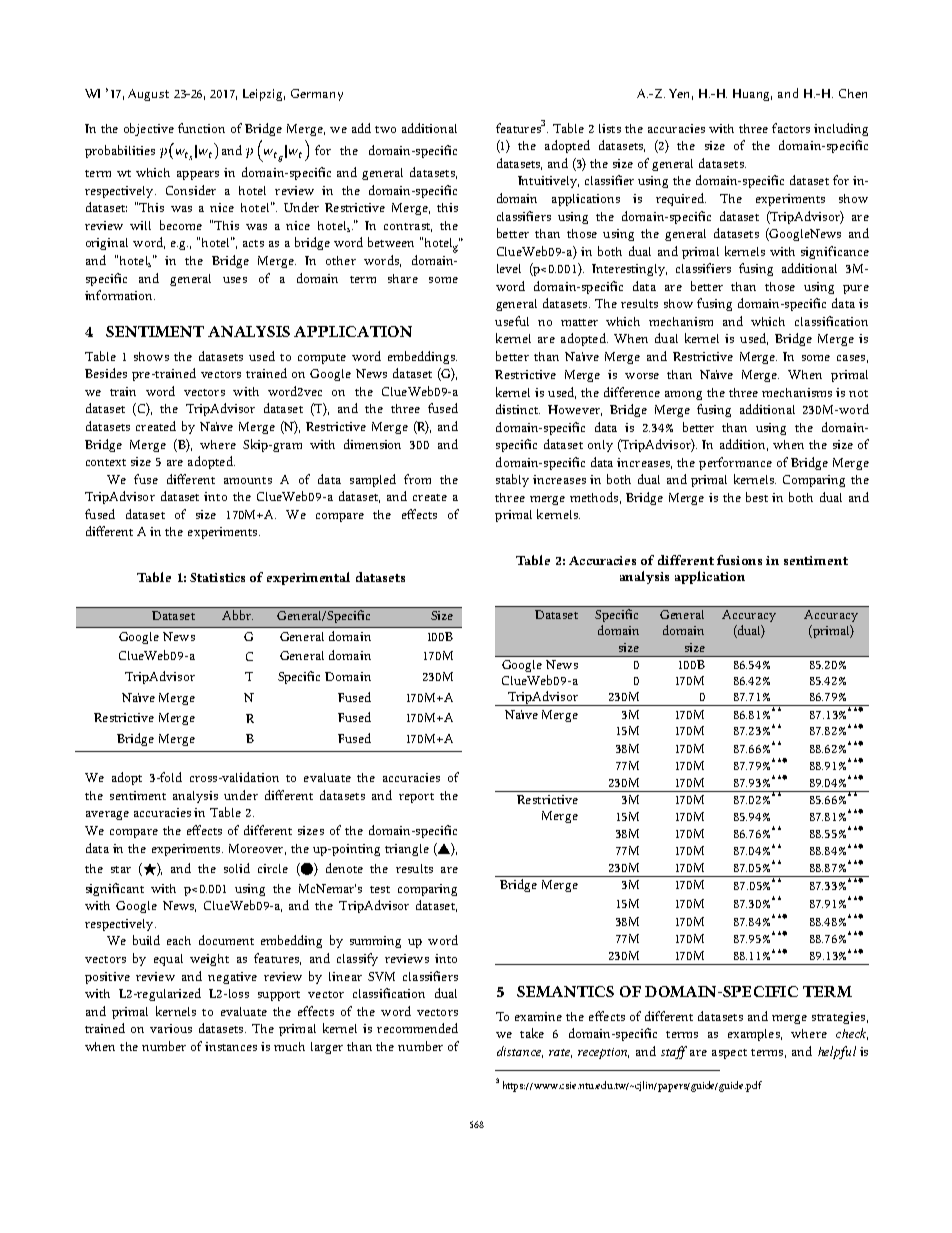 This image has width=952, height=1233. I want to click on report, so click(416, 798).
